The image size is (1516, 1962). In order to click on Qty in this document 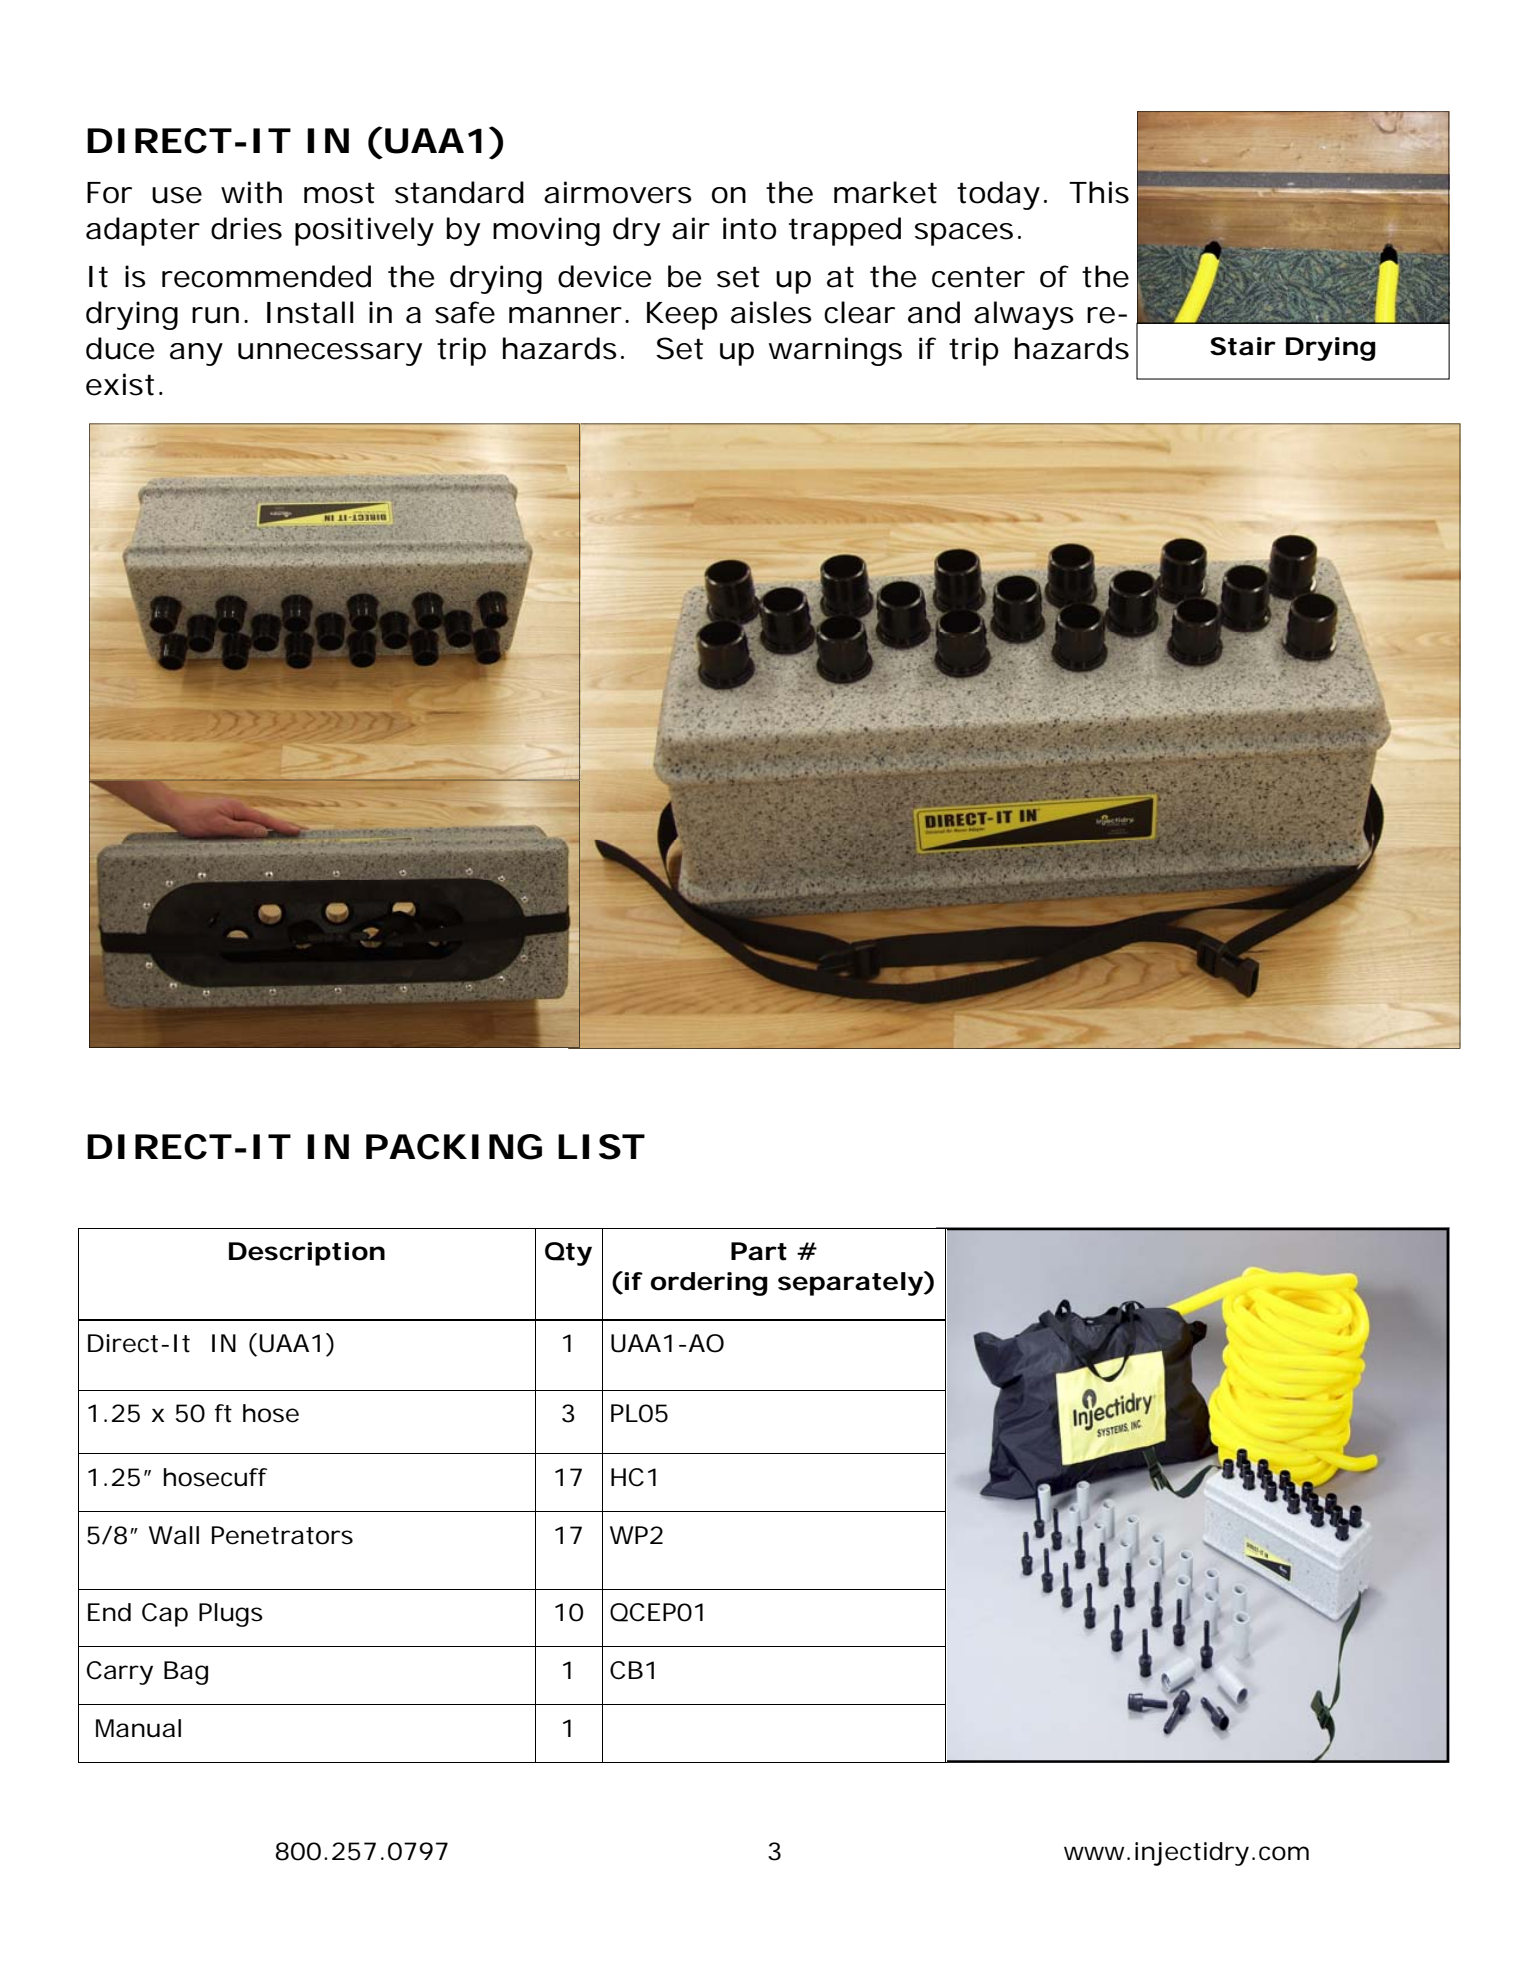, I will do `click(568, 1254)`.
